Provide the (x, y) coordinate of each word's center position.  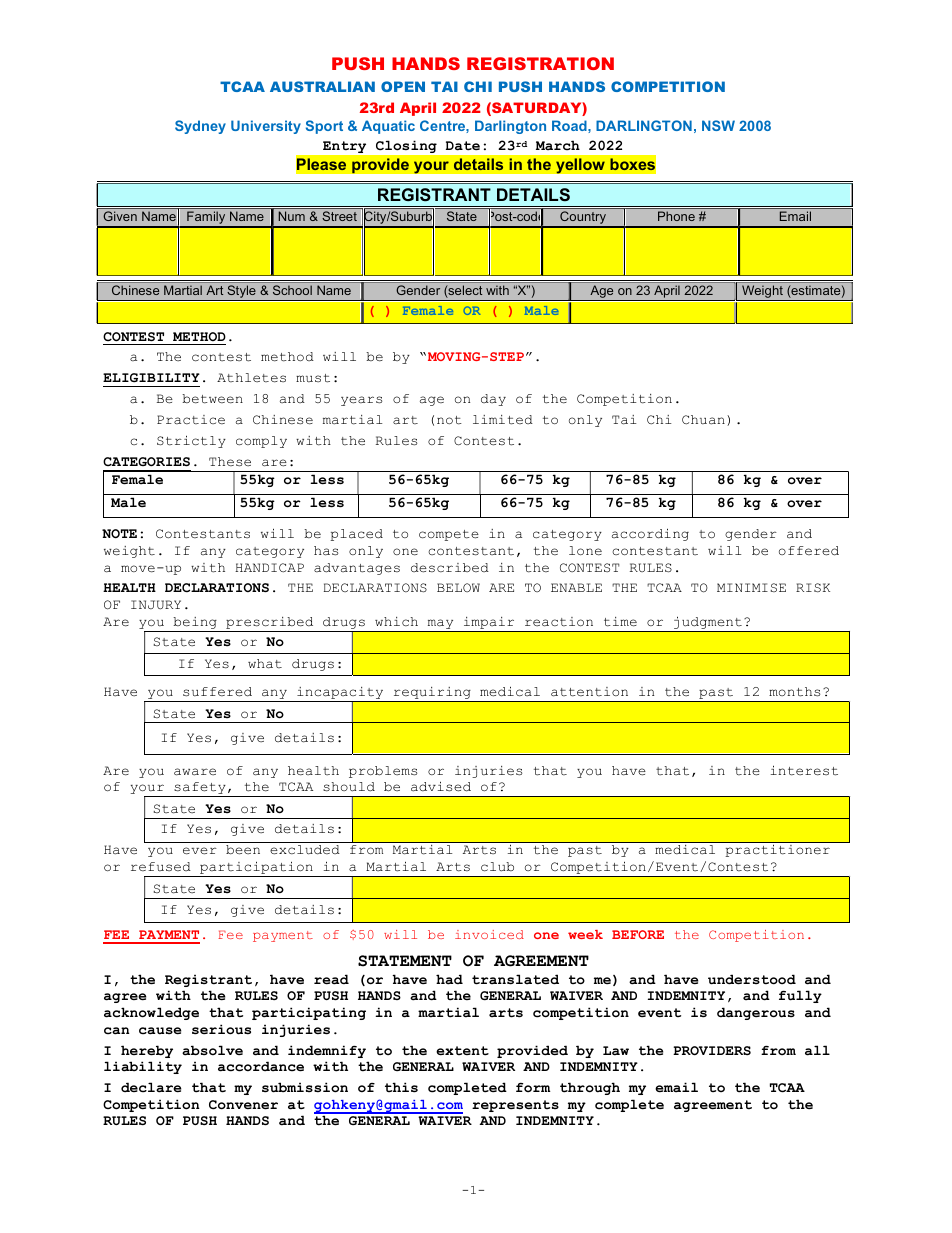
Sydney (200, 127)
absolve (212, 1050)
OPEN (403, 86)
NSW (718, 125)
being (195, 623)
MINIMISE (751, 587)
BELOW (458, 587)
